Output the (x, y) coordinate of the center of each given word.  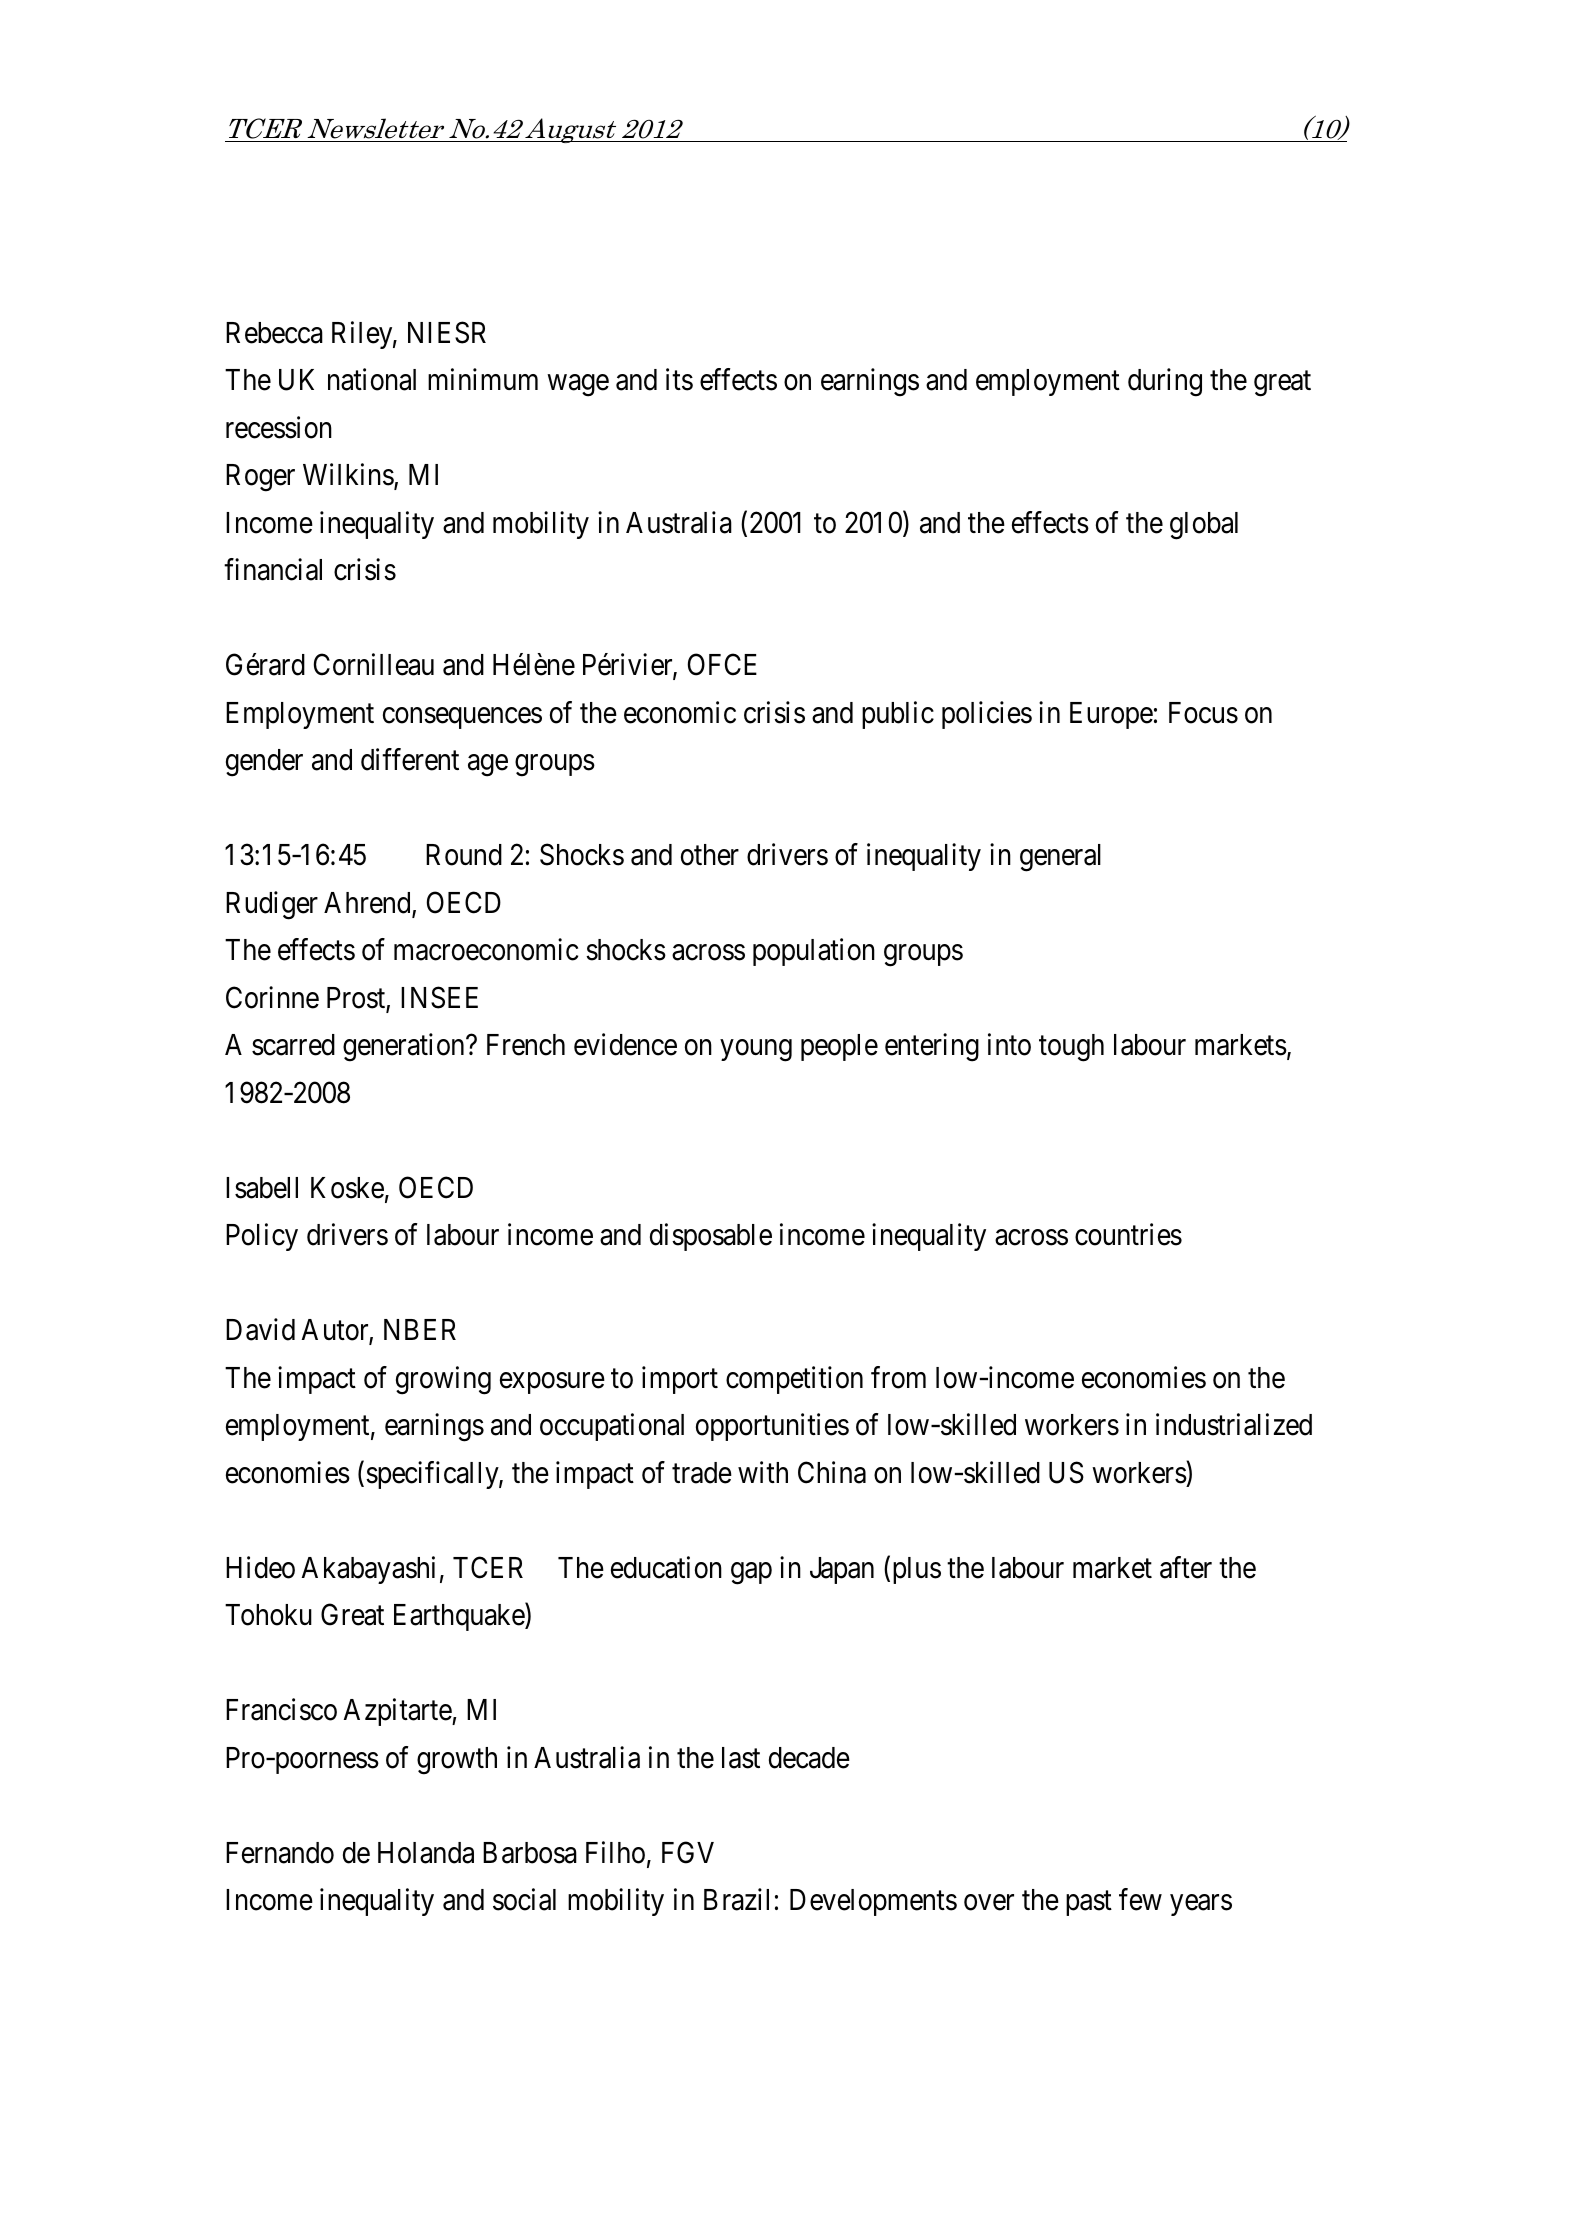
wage (578, 386)
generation (405, 1048)
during (1165, 383)
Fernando (280, 1853)
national (372, 380)
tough (1071, 1048)
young (756, 1051)
